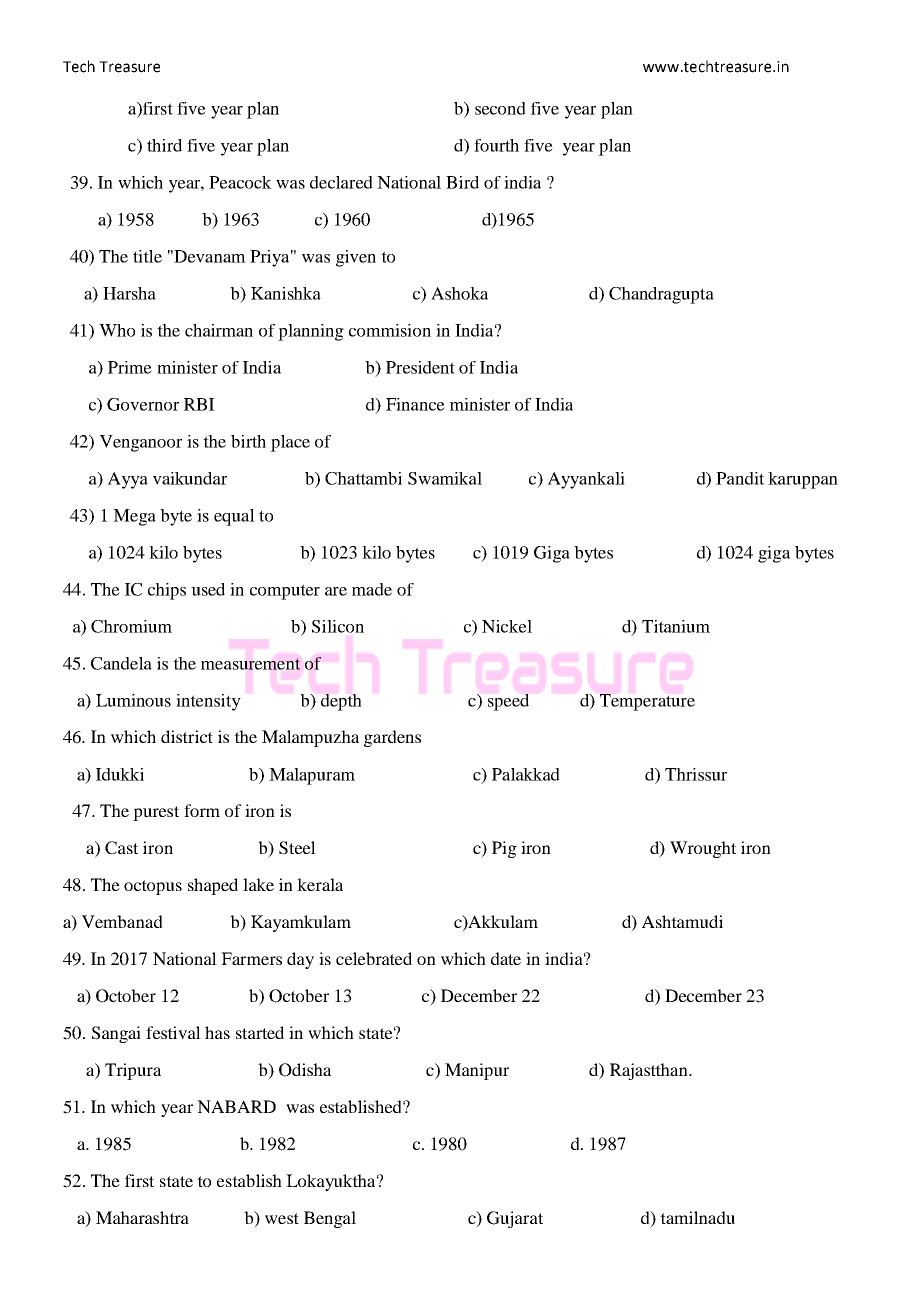  Describe the element at coordinates (164, 145) in the image. I see `third` at that location.
